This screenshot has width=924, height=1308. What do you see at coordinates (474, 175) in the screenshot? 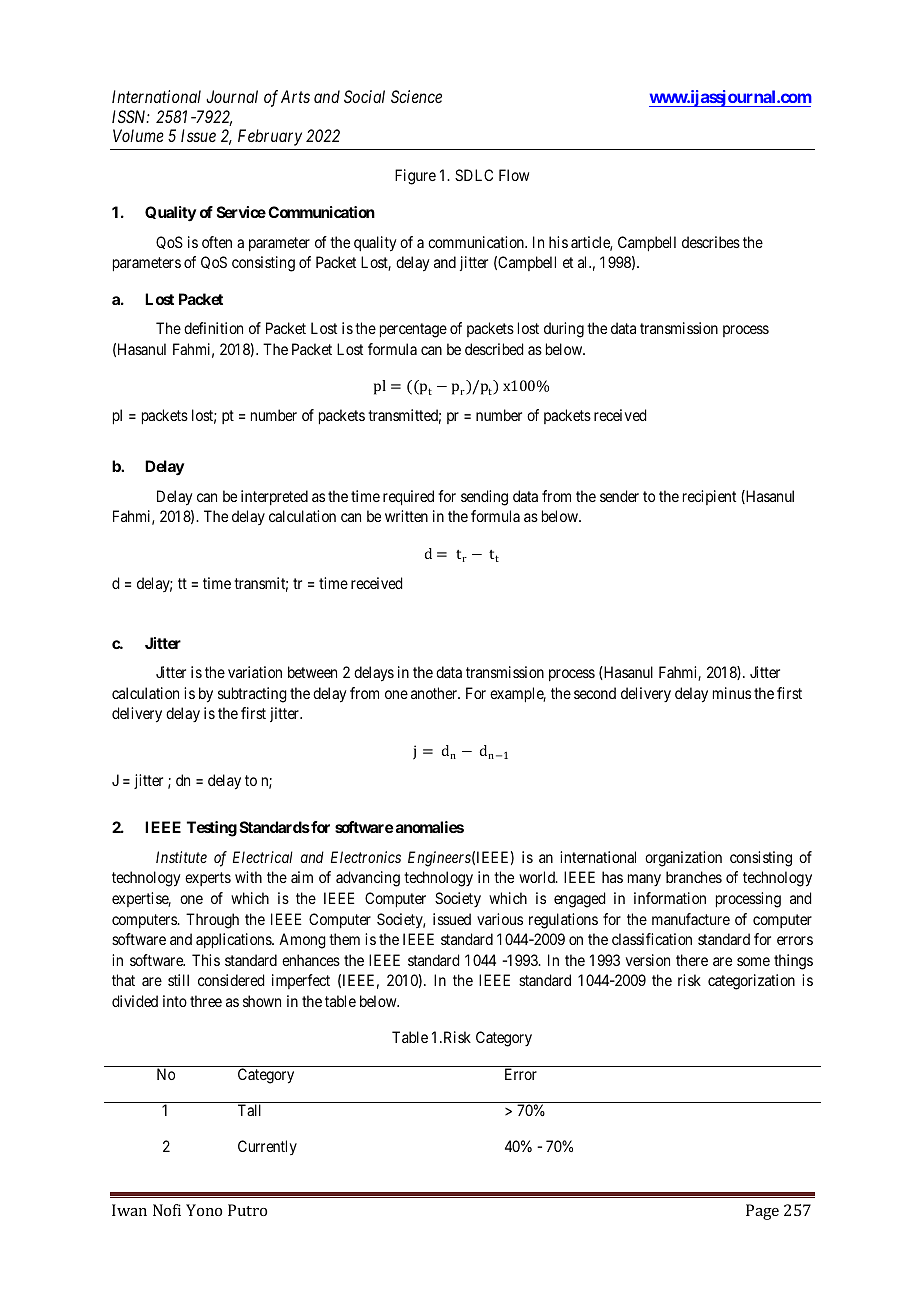
I see `SDLC` at bounding box center [474, 175].
